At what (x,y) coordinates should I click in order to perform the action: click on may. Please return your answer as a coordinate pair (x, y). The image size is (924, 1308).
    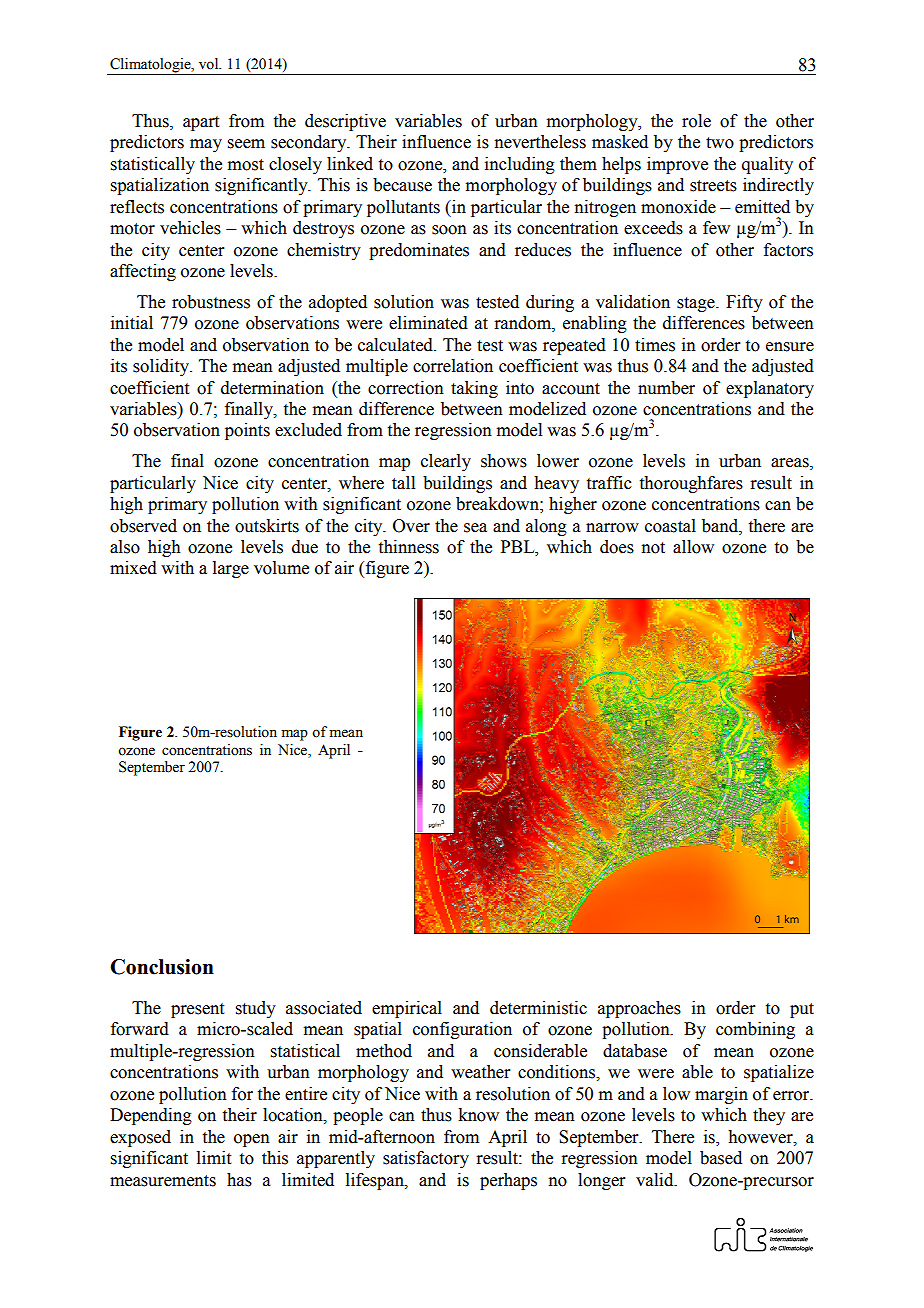
    Looking at the image, I should click on (206, 145).
